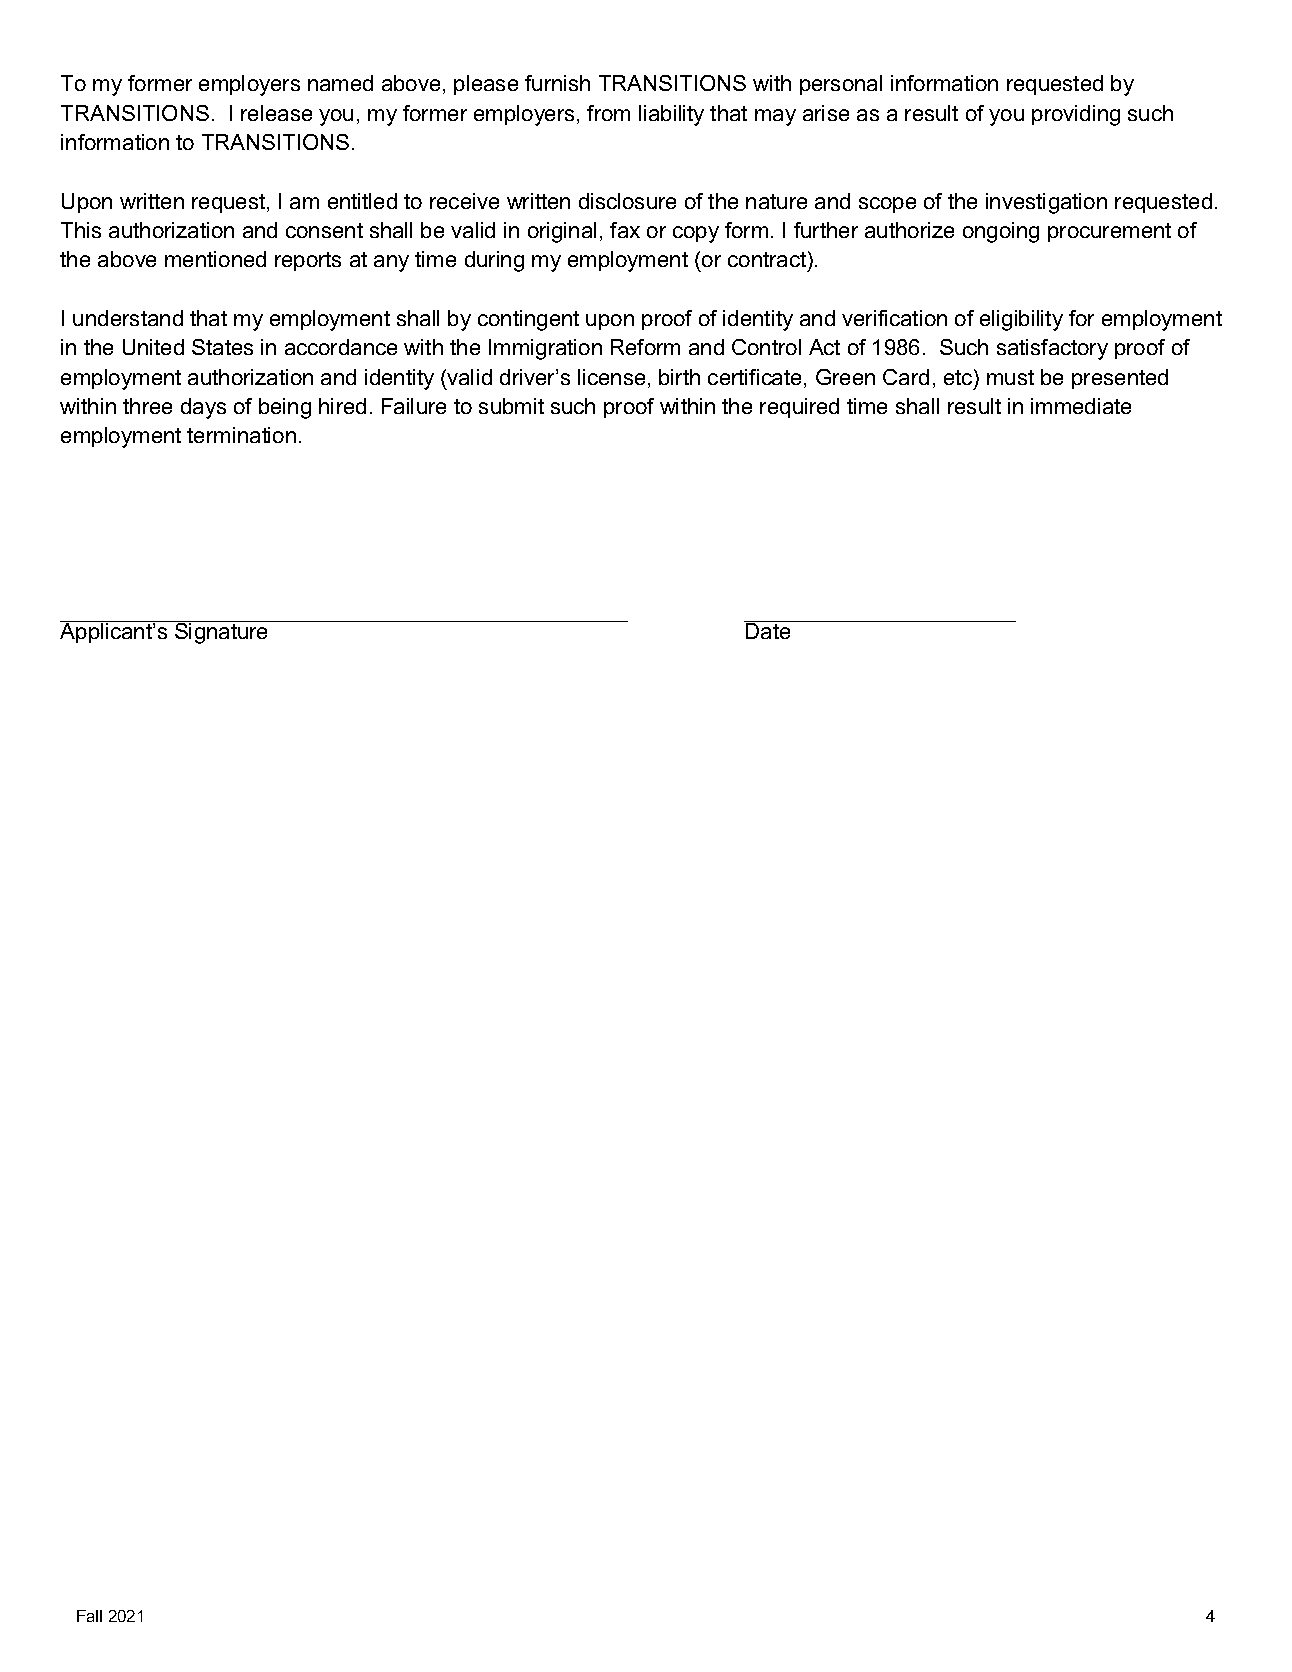 The image size is (1292, 1672). Describe the element at coordinates (799, 408) in the page. I see `required` at that location.
